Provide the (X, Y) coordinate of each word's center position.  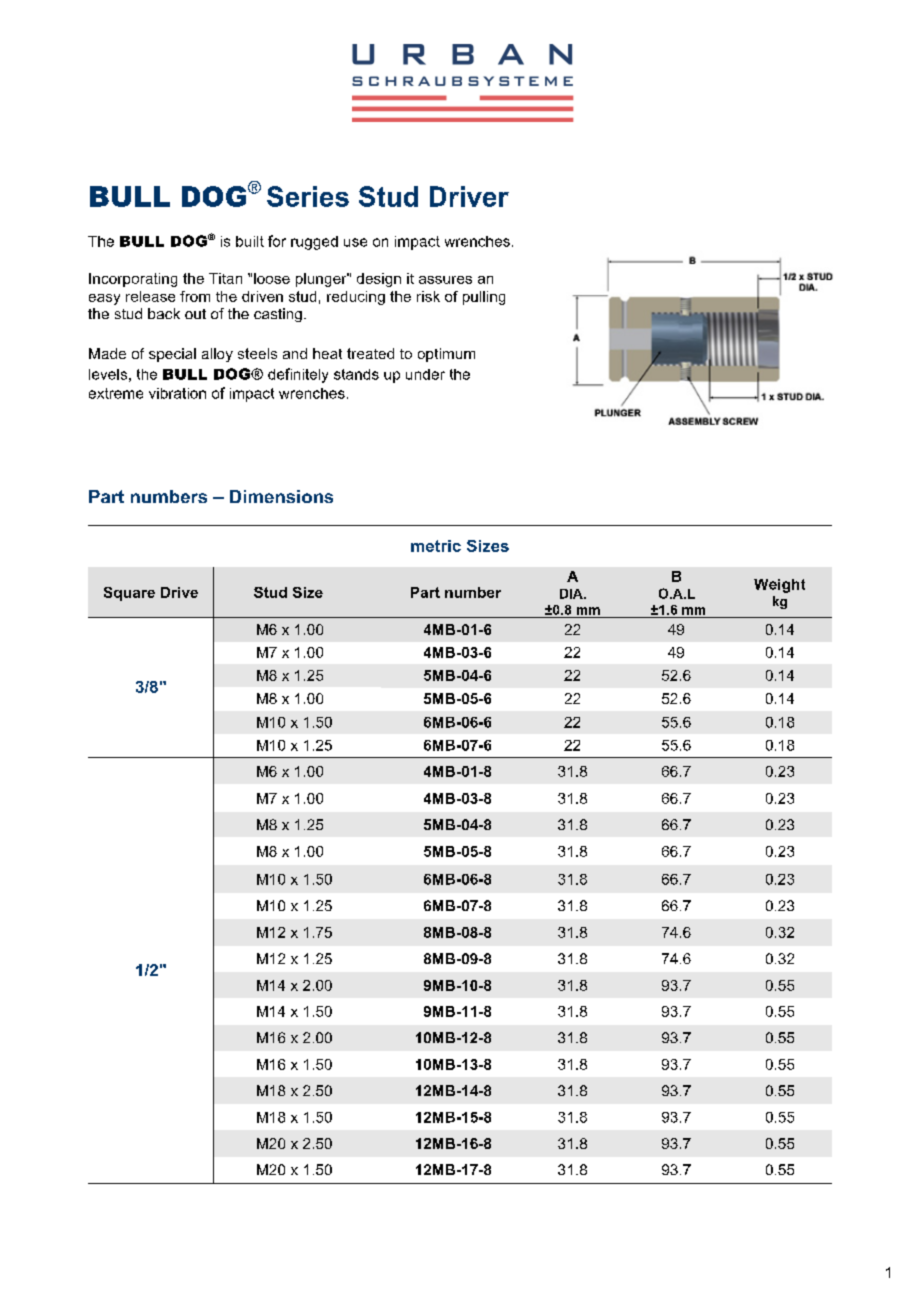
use (355, 242)
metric (436, 546)
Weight (779, 586)
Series (308, 196)
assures (445, 280)
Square (129, 594)
